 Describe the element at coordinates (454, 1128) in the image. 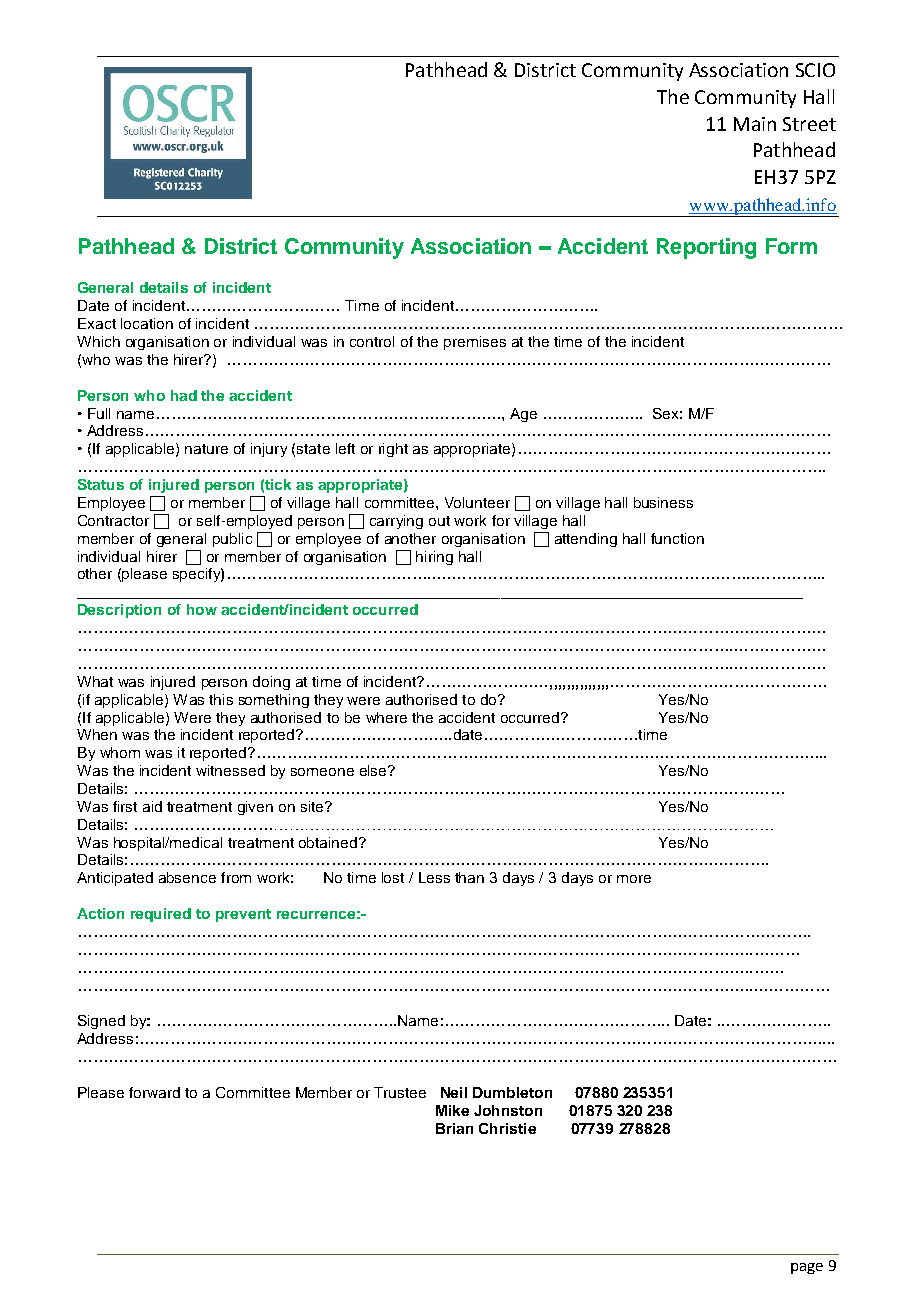

I see `Brian` at that location.
